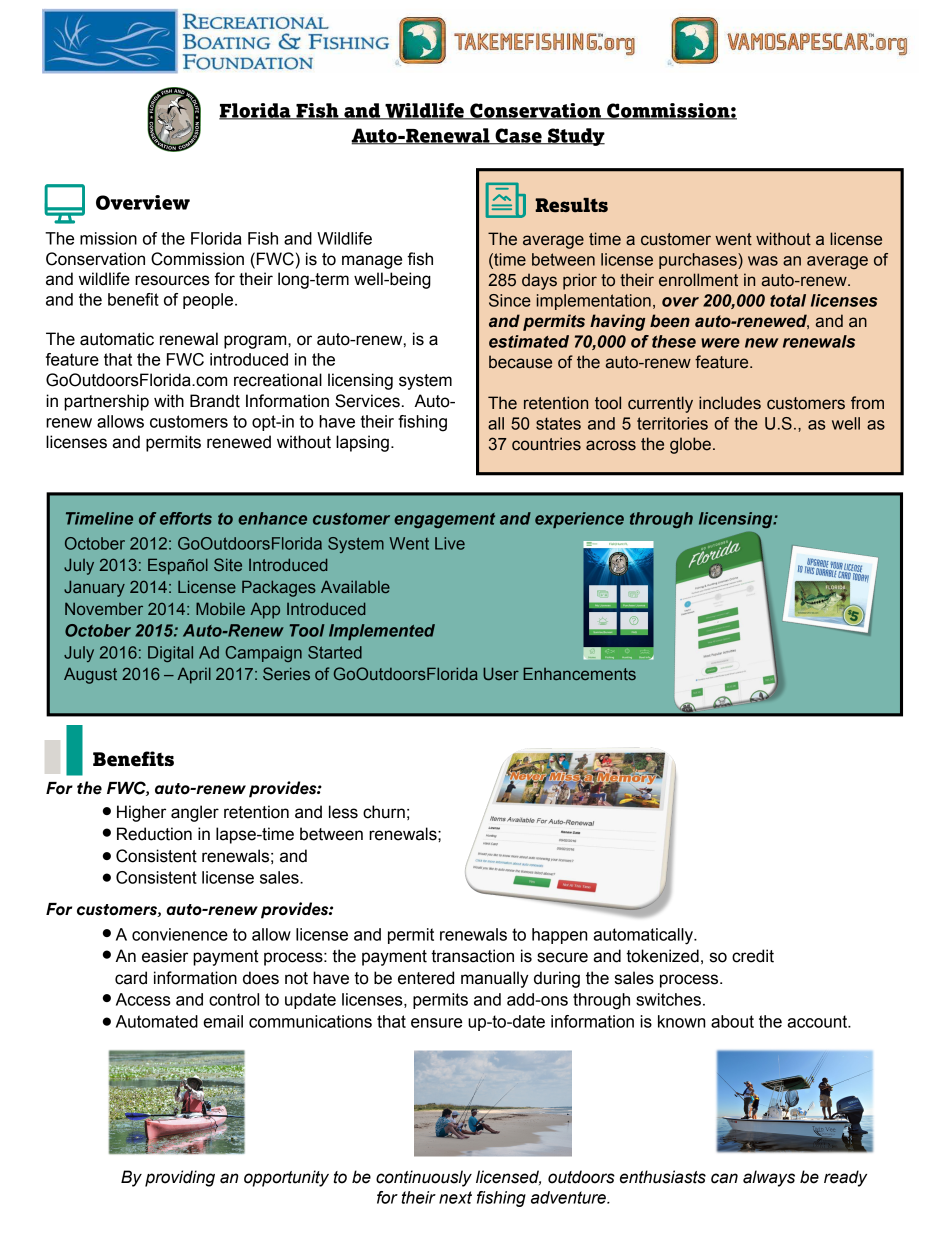 The image size is (952, 1233). Describe the element at coordinates (579, 520) in the screenshot. I see `experience` at that location.
